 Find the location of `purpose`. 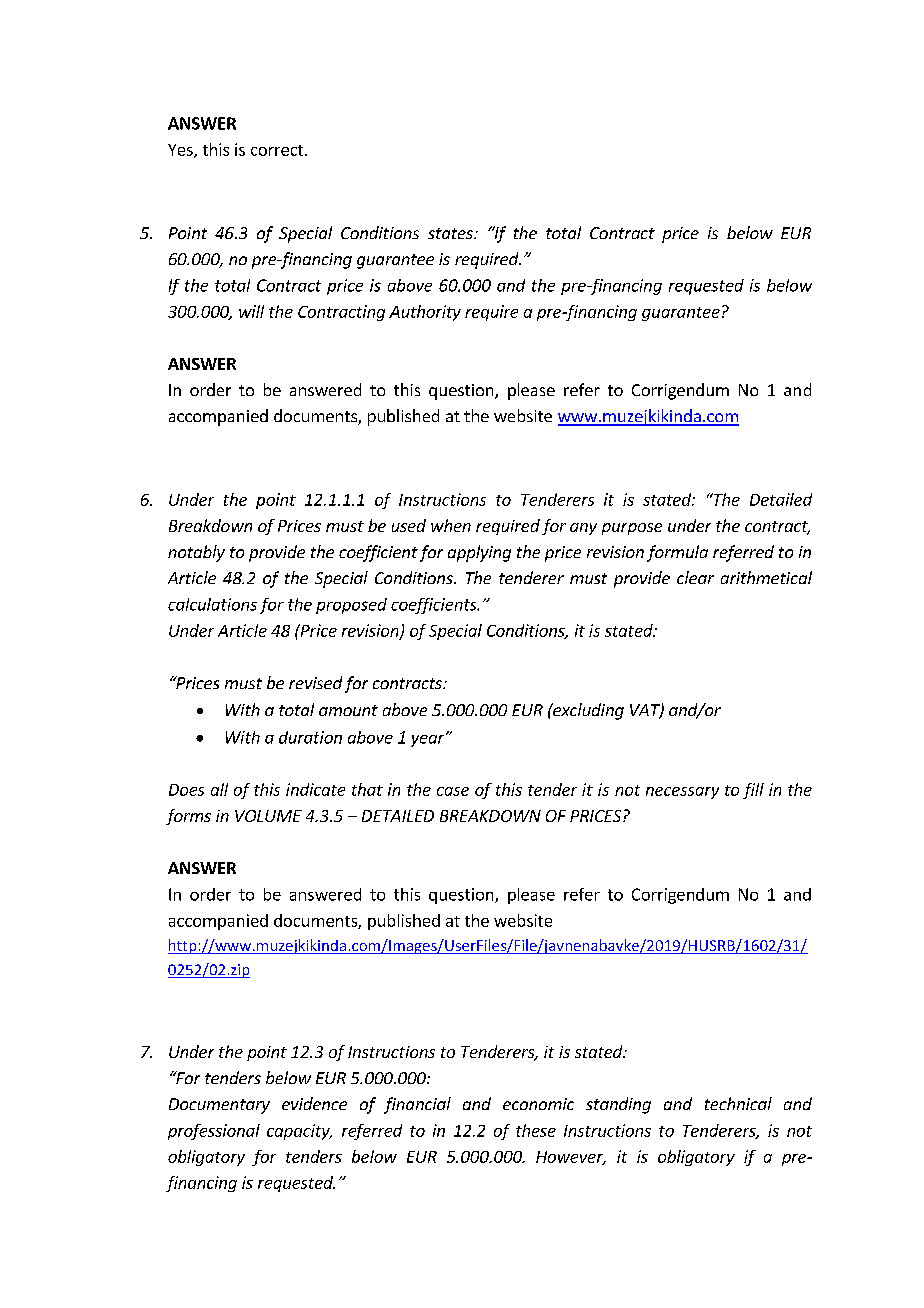

purpose is located at coordinates (632, 529).
